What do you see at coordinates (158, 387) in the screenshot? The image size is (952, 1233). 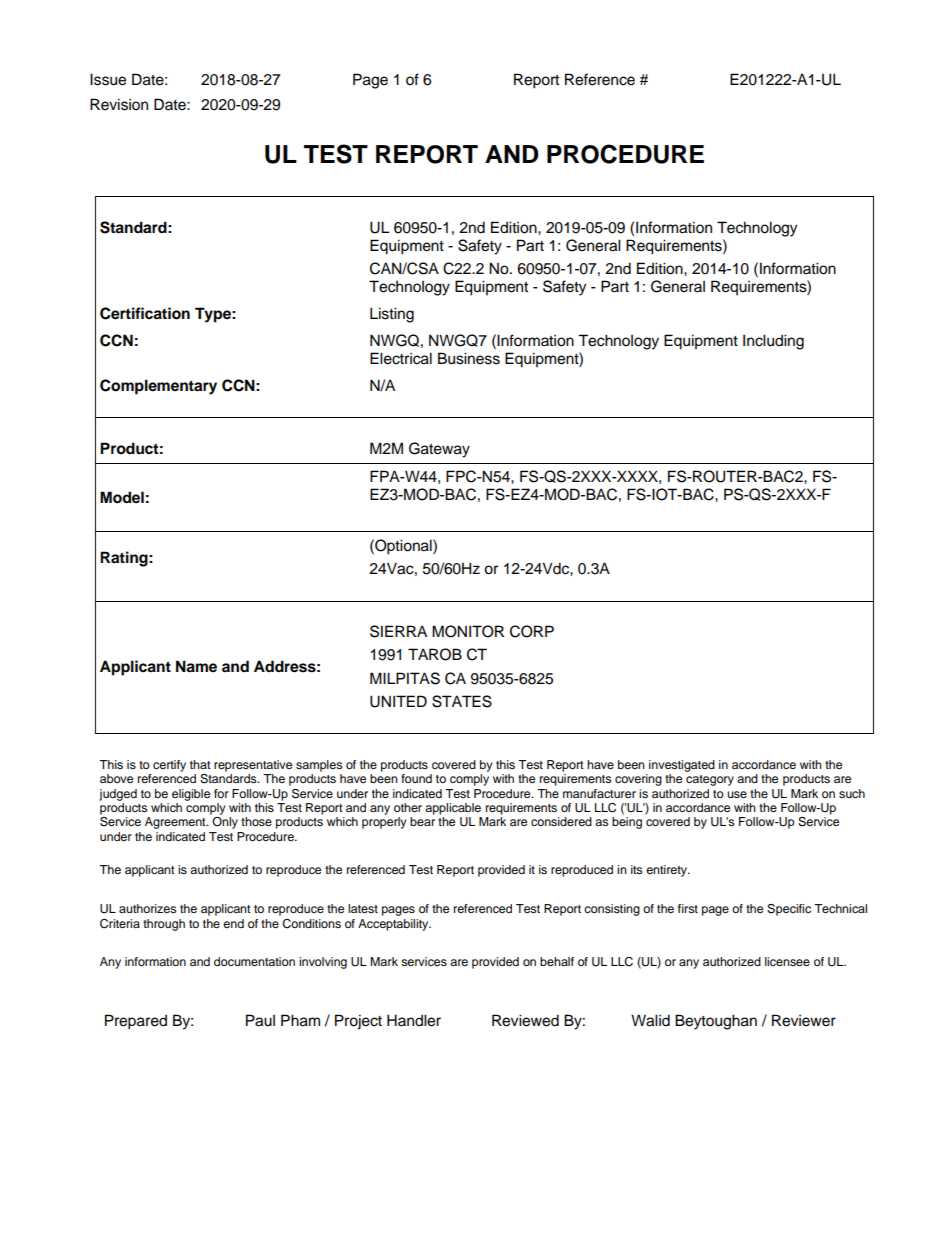 I see `Complementary` at bounding box center [158, 387].
